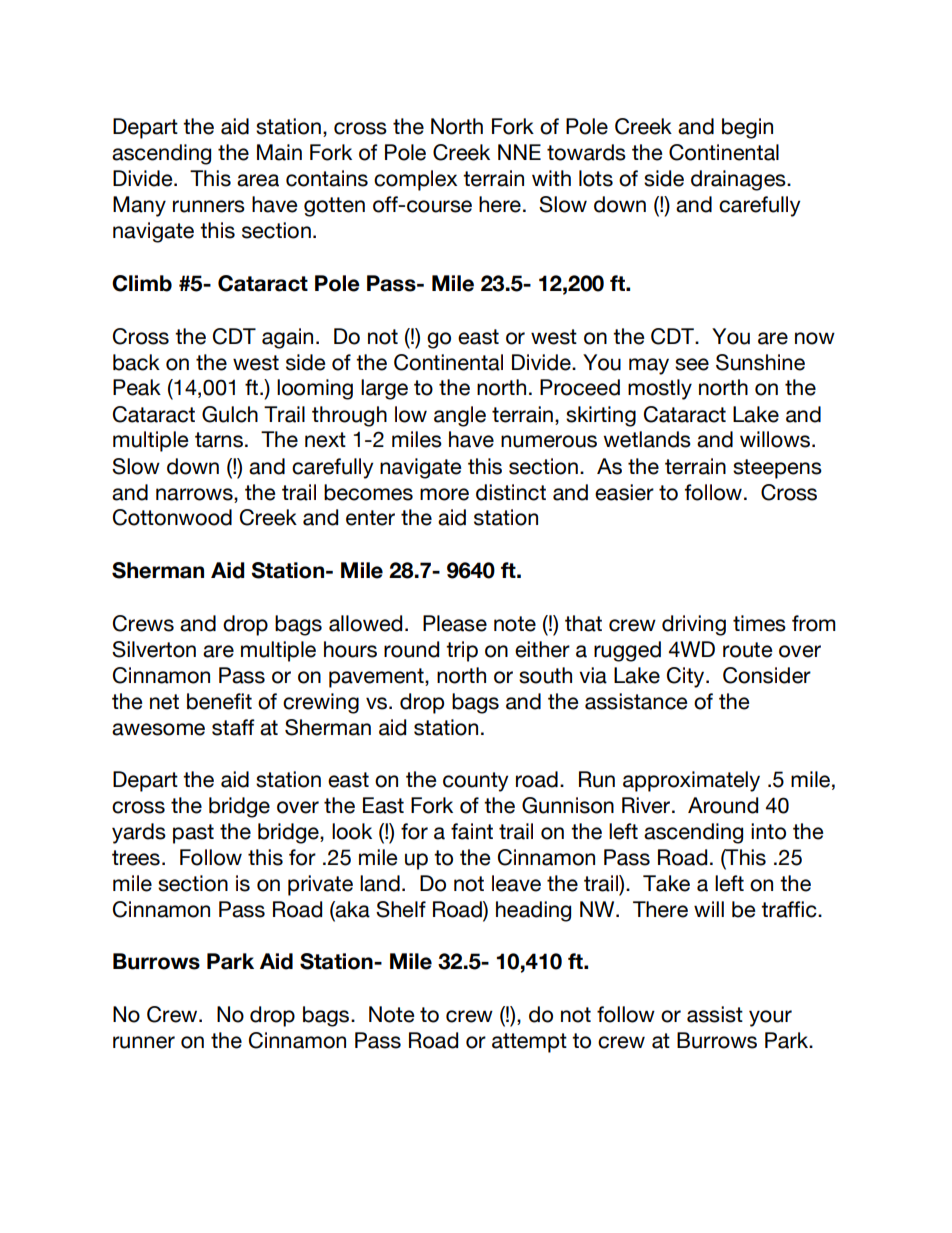  Describe the element at coordinates (320, 885) in the image. I see `private` at that location.
